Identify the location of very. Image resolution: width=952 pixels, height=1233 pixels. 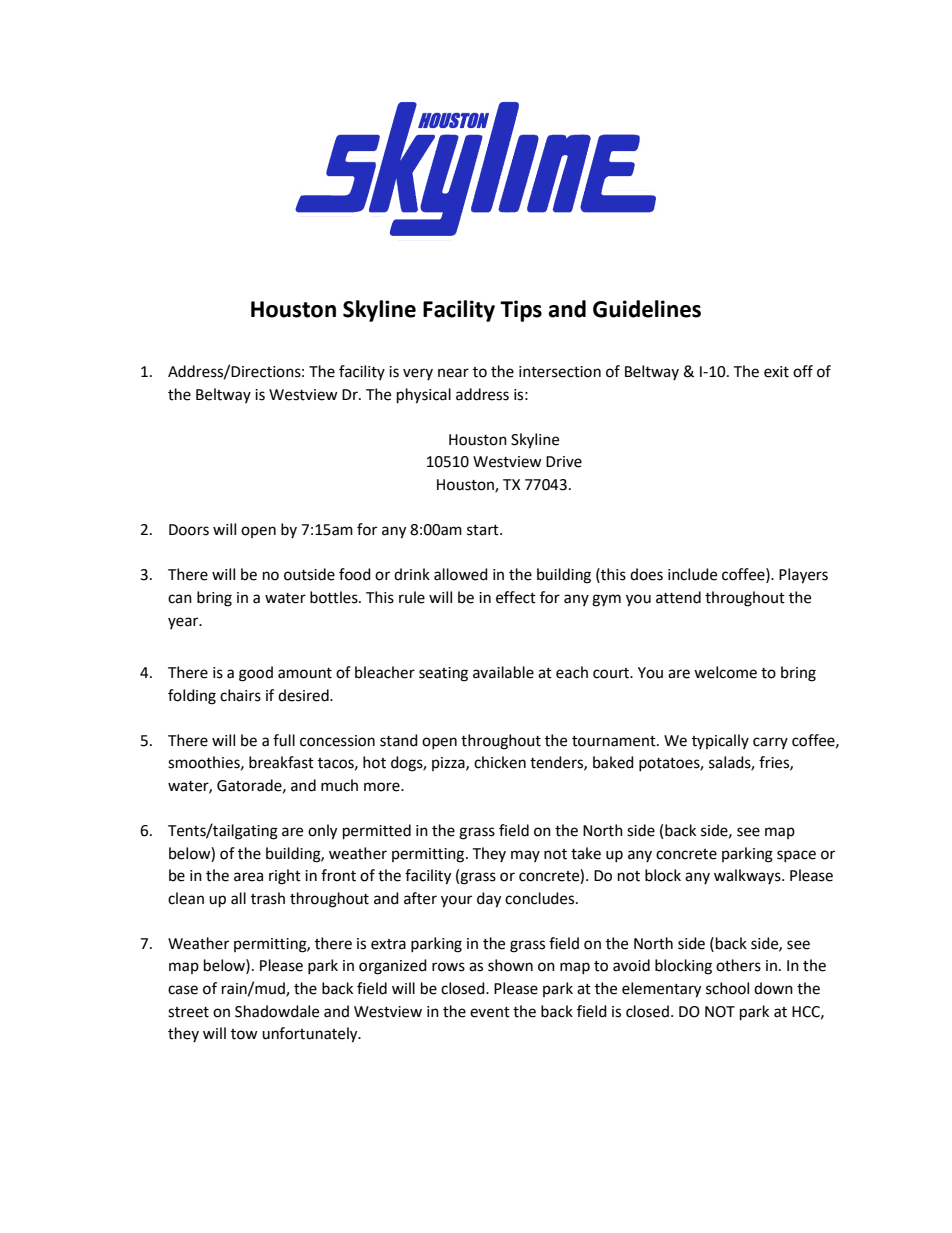
(418, 374).
